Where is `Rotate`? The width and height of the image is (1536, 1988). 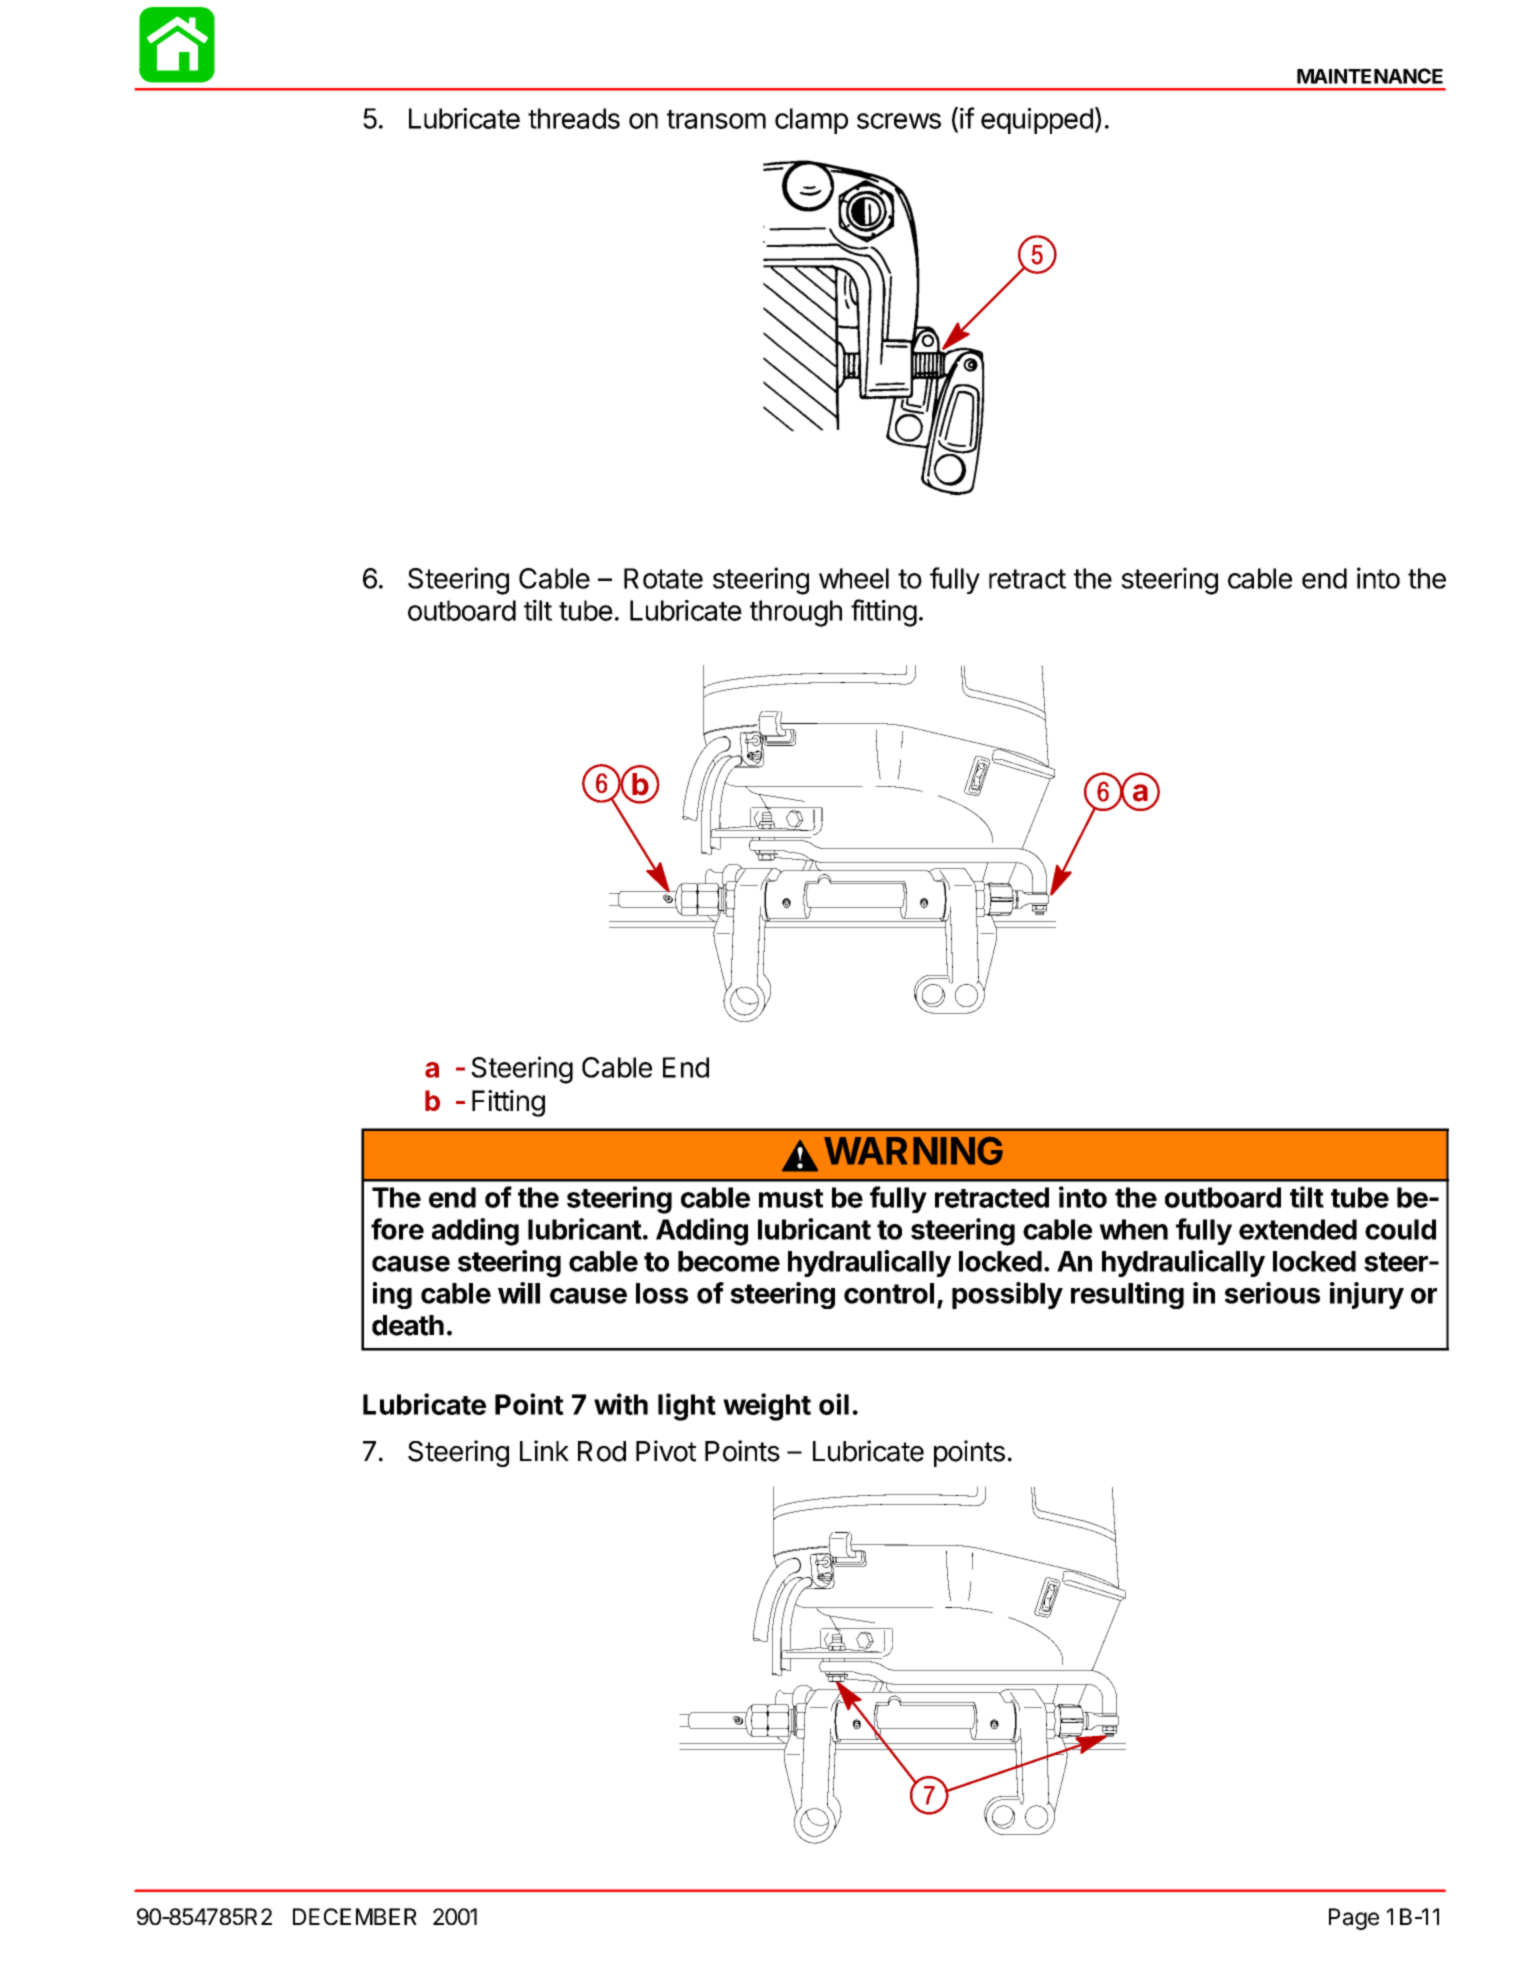 Rotate is located at coordinates (663, 578).
